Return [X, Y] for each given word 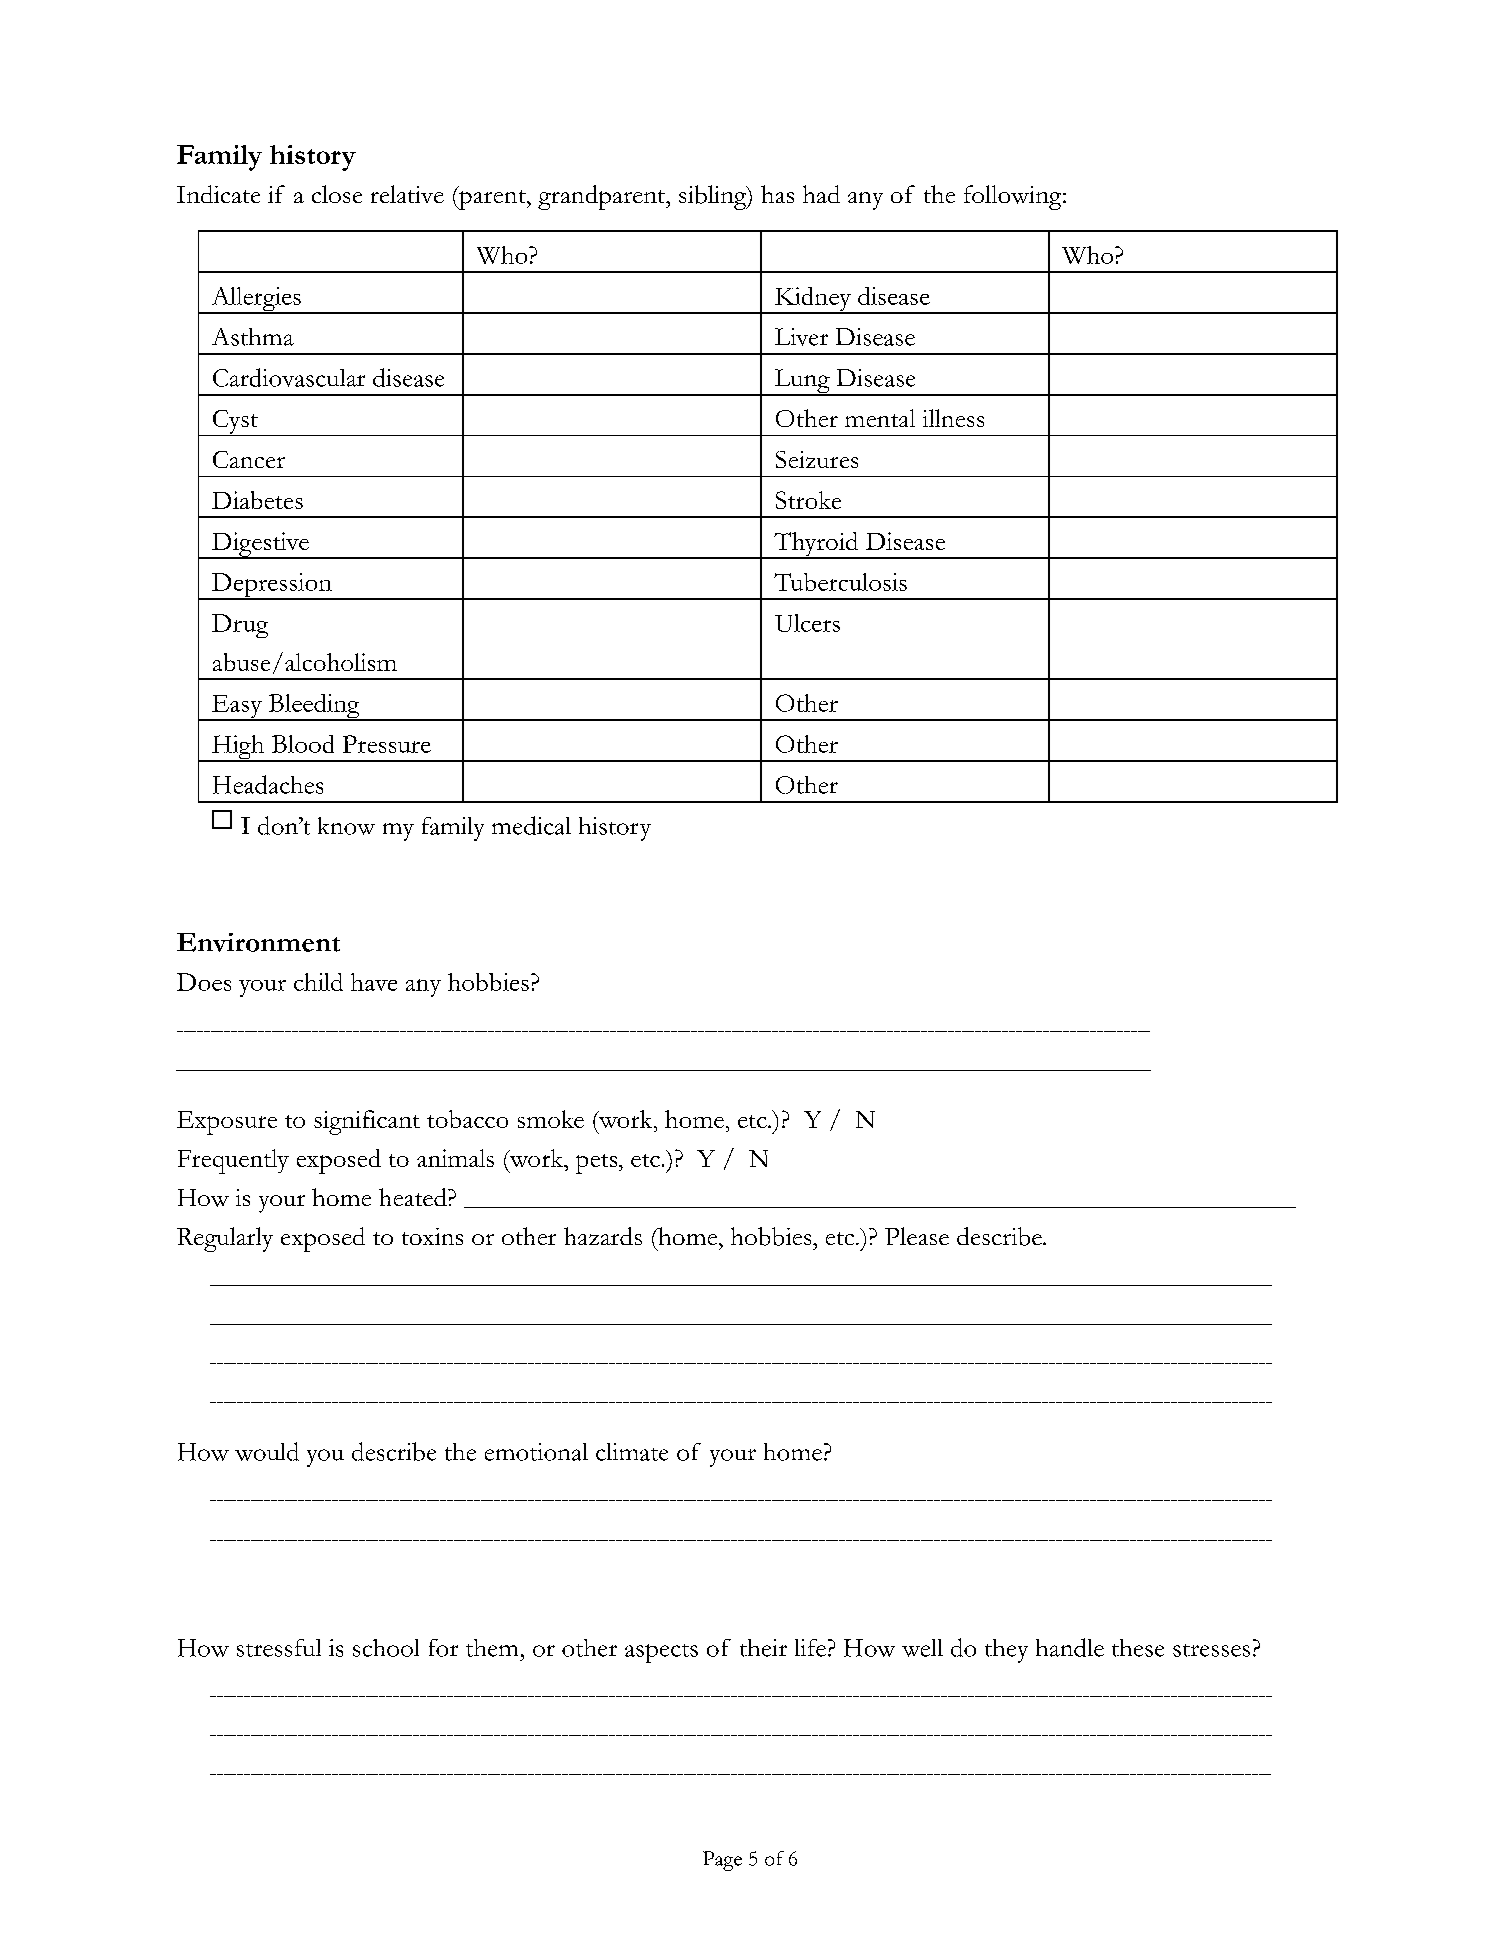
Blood [303, 744]
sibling [714, 197]
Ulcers [807, 623]
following [1014, 197]
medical [531, 825]
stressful [279, 1648]
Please [917, 1236]
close [337, 194]
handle [1070, 1647]
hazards [603, 1236]
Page [722, 1861]
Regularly [225, 1239]
